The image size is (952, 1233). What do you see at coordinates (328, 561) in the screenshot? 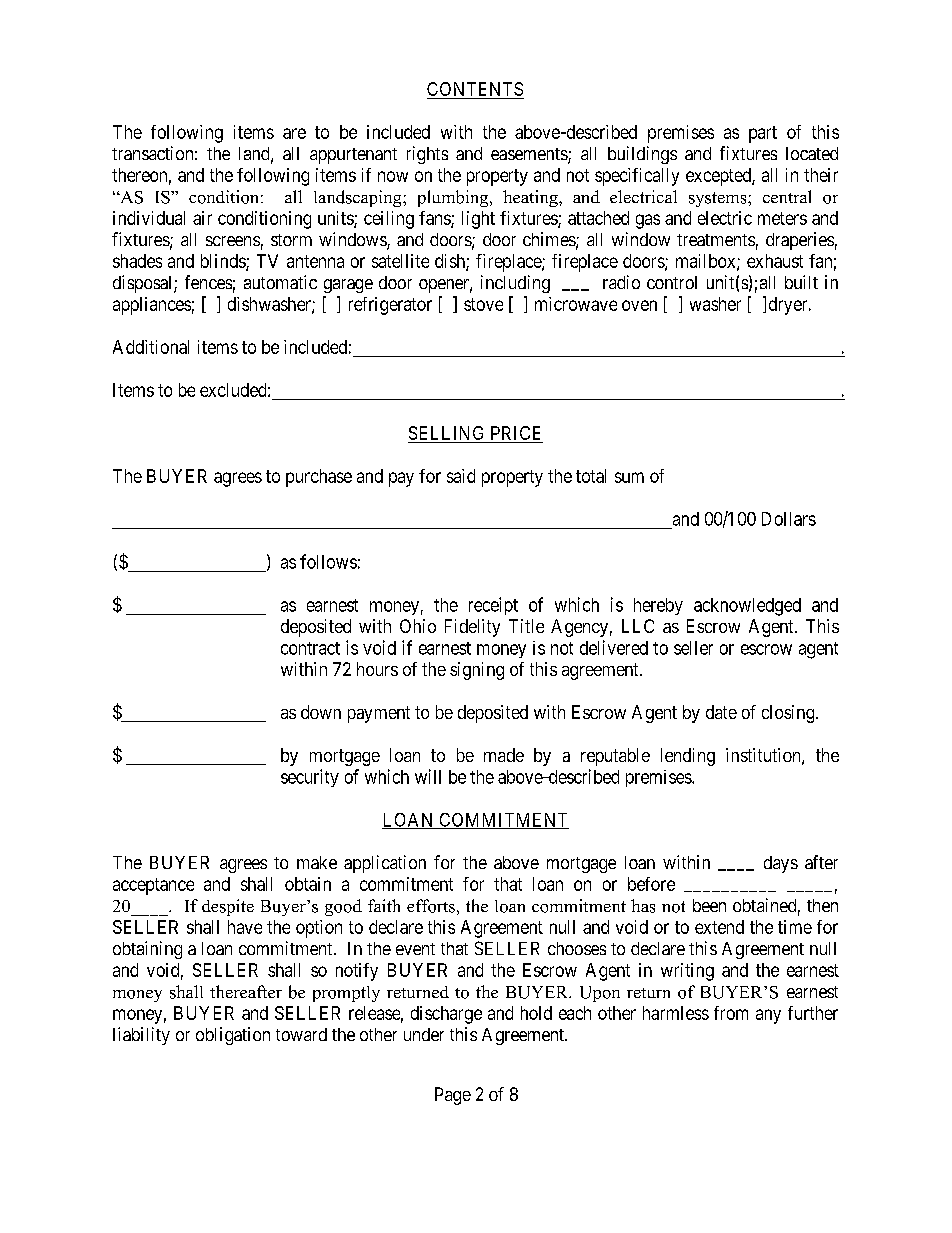
I see `follows` at bounding box center [328, 561].
